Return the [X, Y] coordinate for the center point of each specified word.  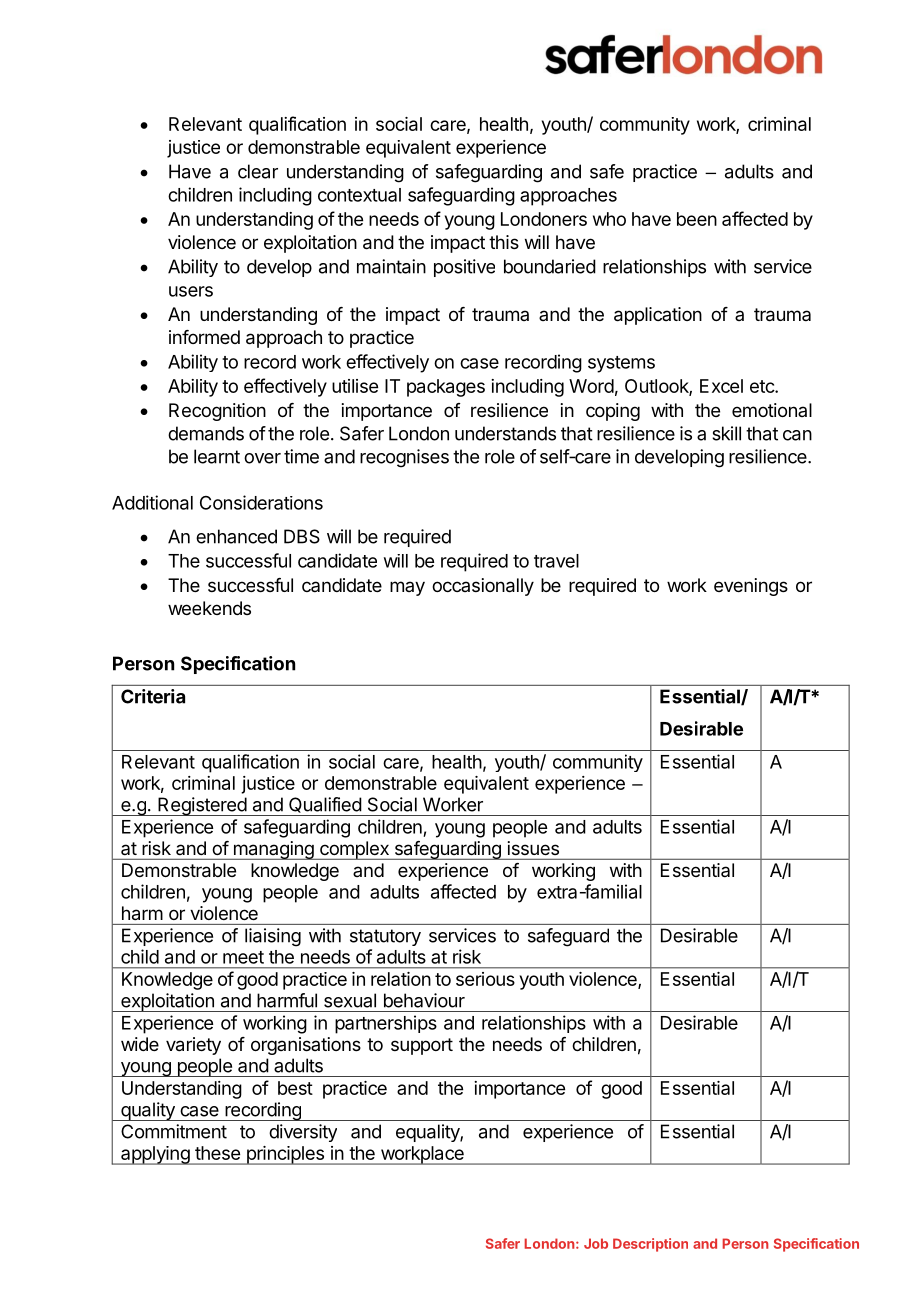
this [504, 242]
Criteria [153, 696]
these [217, 1153]
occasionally [483, 587]
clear [258, 171]
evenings [751, 587]
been [697, 219]
